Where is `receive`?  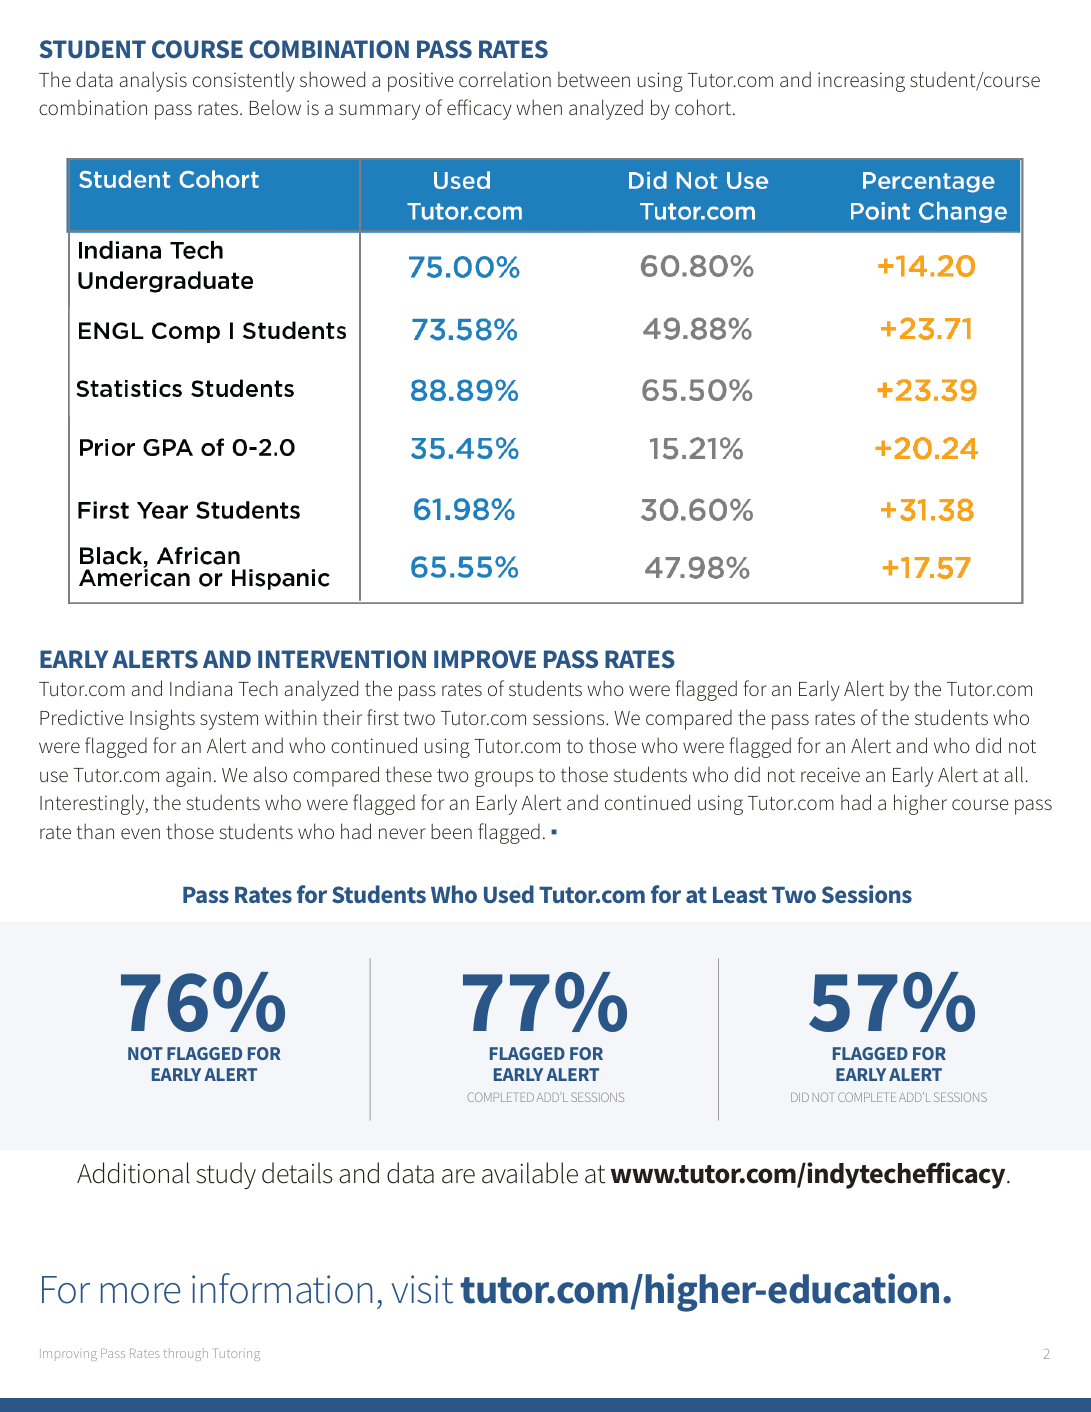
receive is located at coordinates (830, 774).
